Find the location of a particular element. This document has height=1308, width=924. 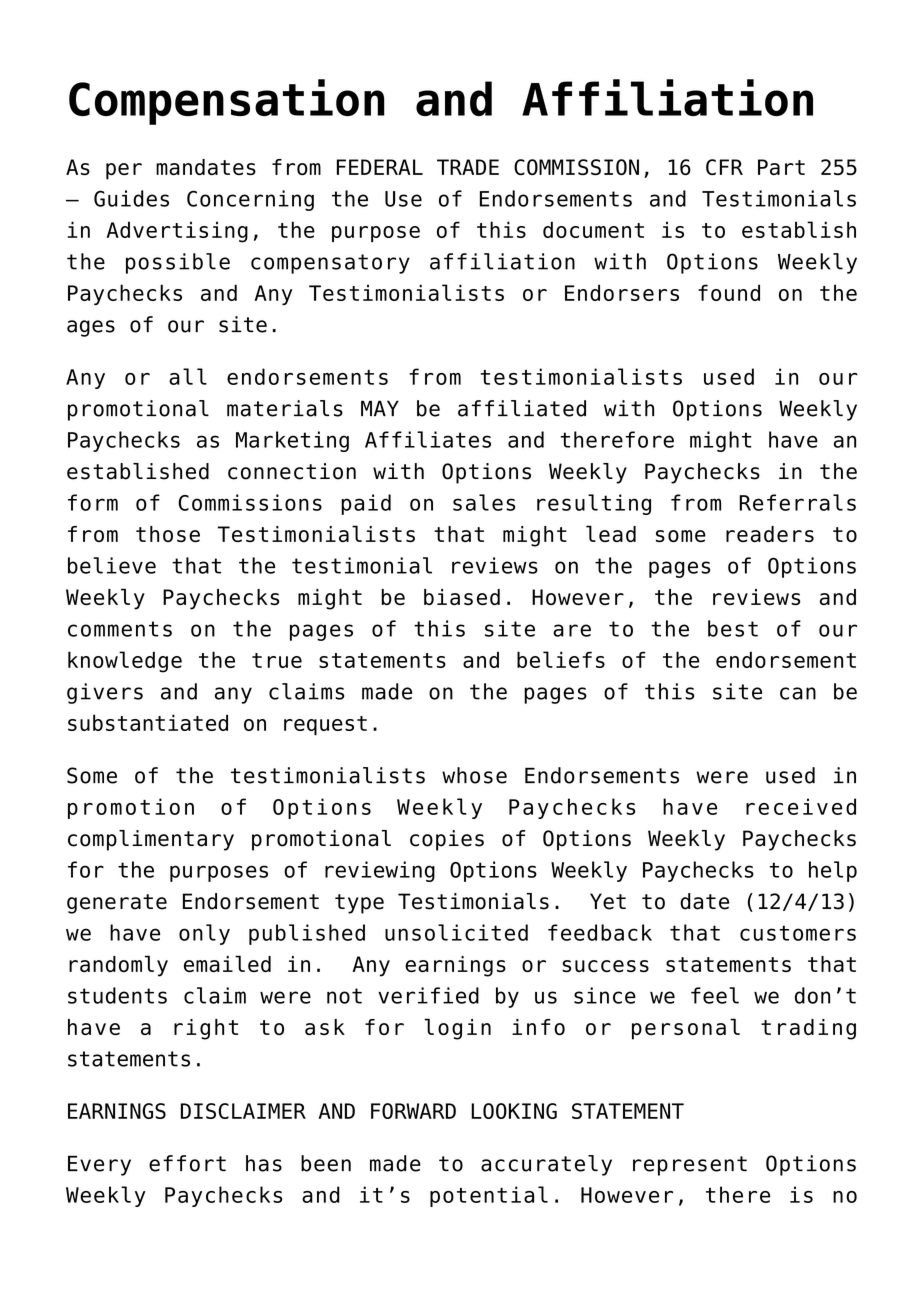

CFR is located at coordinates (724, 167).
